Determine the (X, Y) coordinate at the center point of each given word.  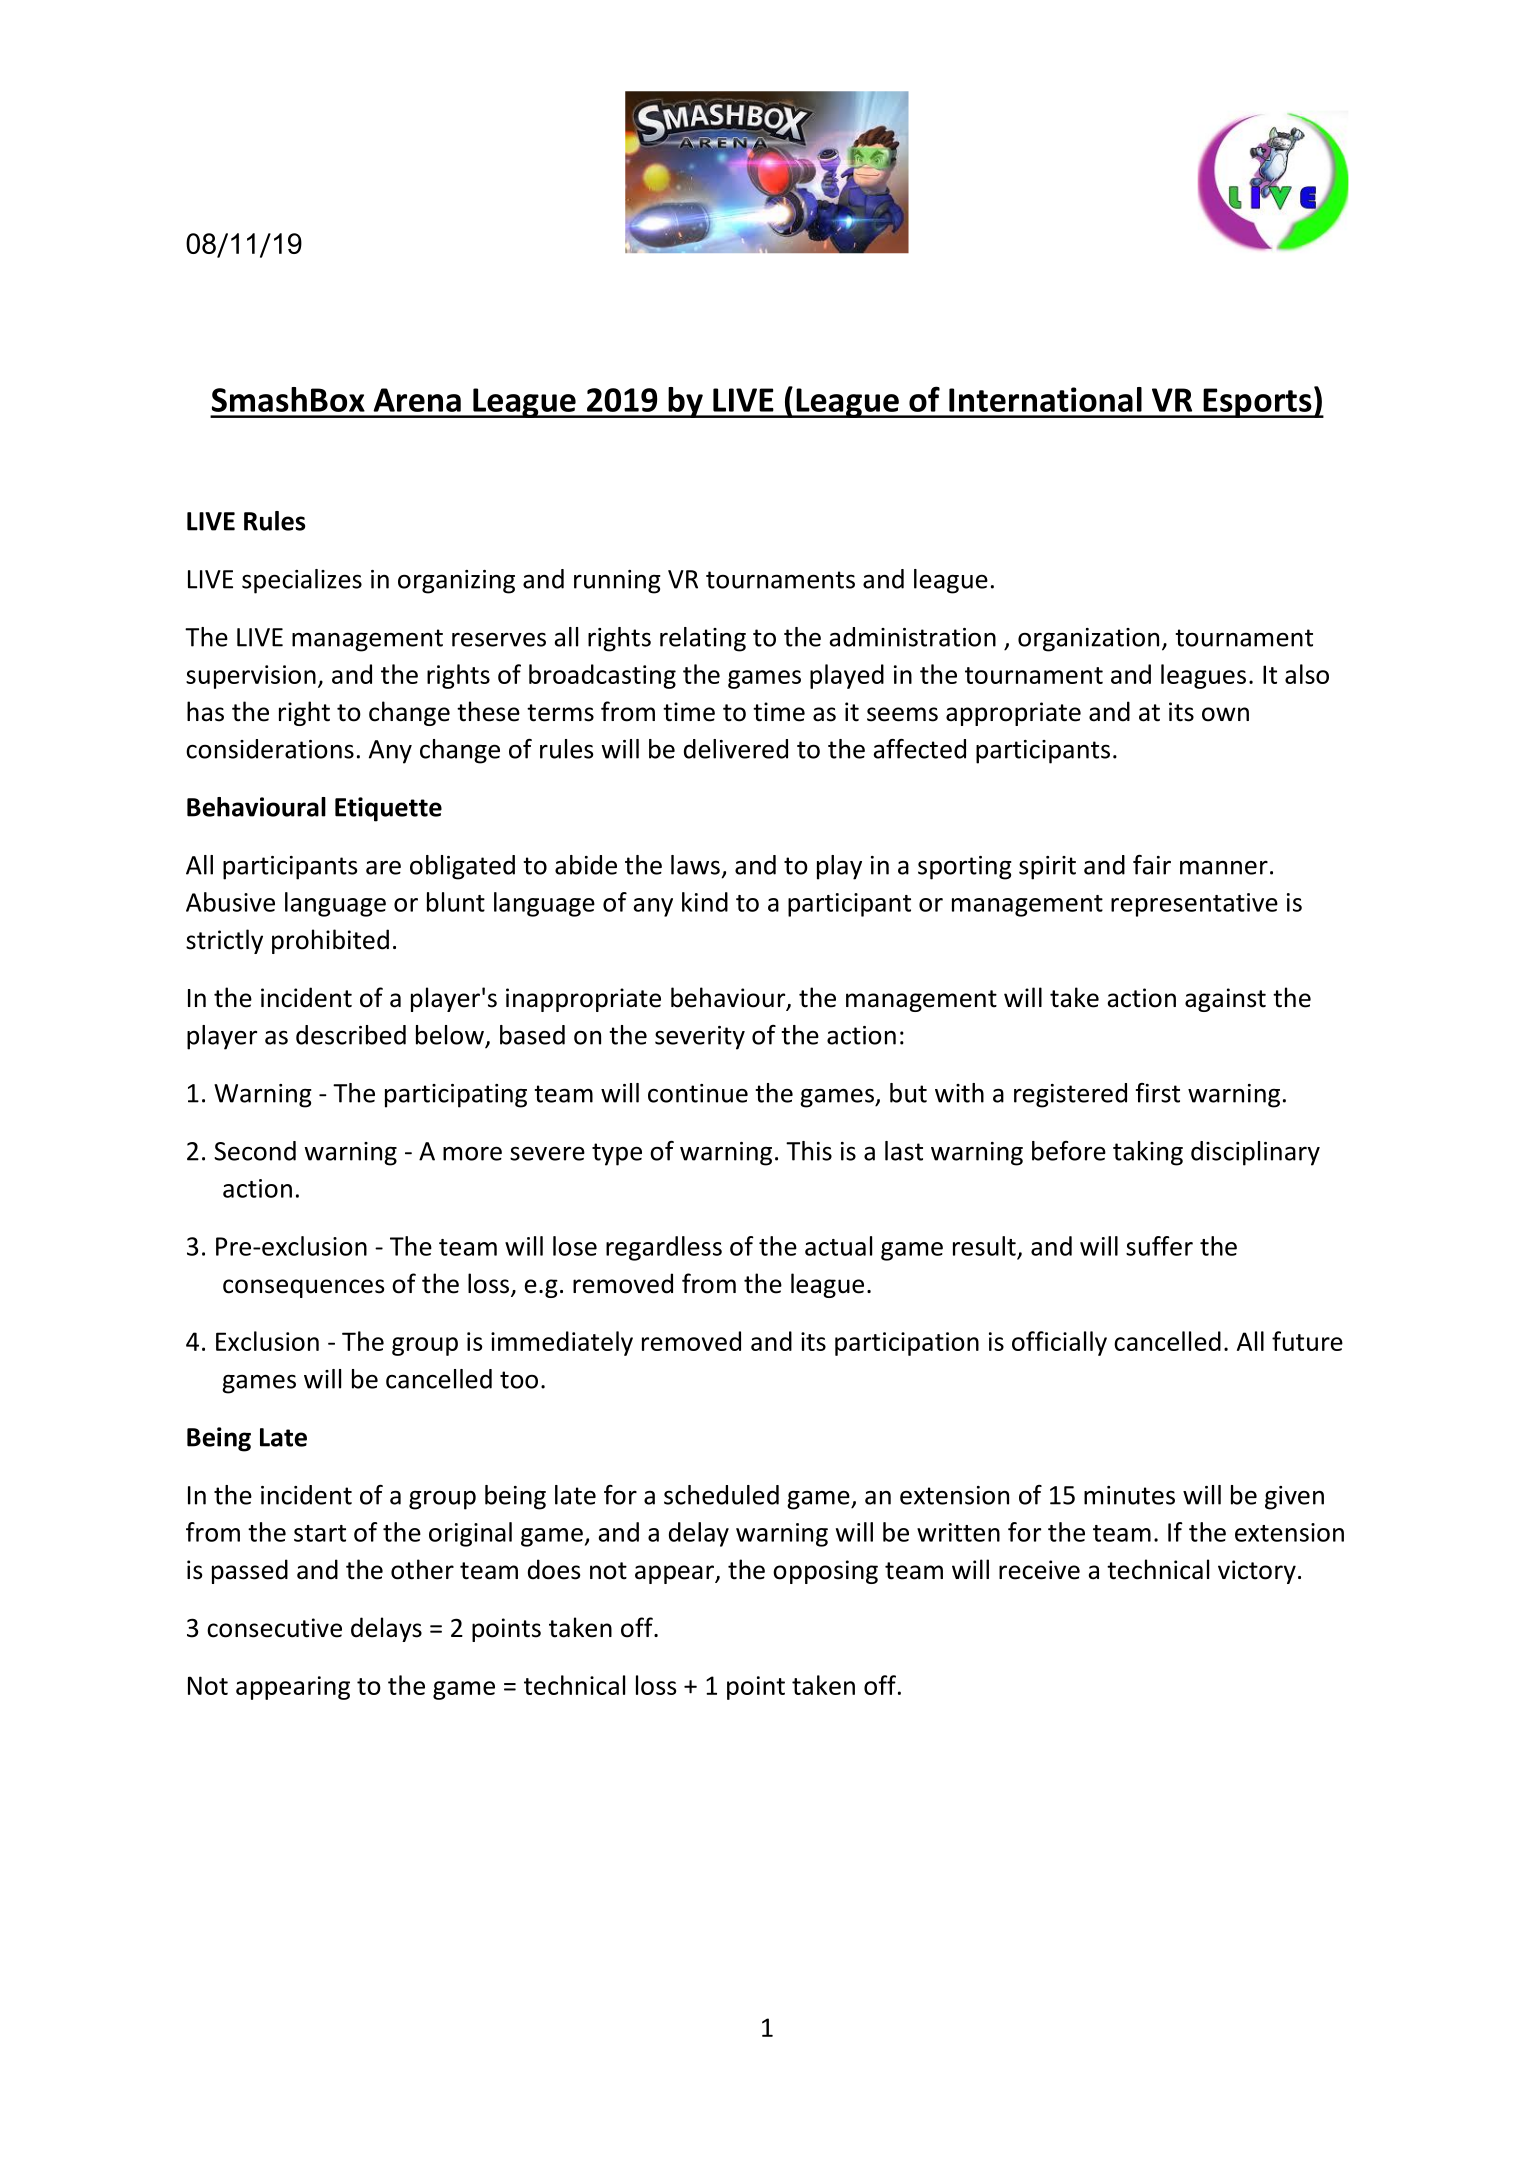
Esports (1257, 403)
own (1225, 714)
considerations (270, 749)
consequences (303, 1288)
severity (700, 1038)
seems (902, 714)
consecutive (274, 1628)
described (351, 1035)
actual (838, 1246)
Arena (417, 400)
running (617, 582)
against (1225, 1000)
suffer (1159, 1246)
